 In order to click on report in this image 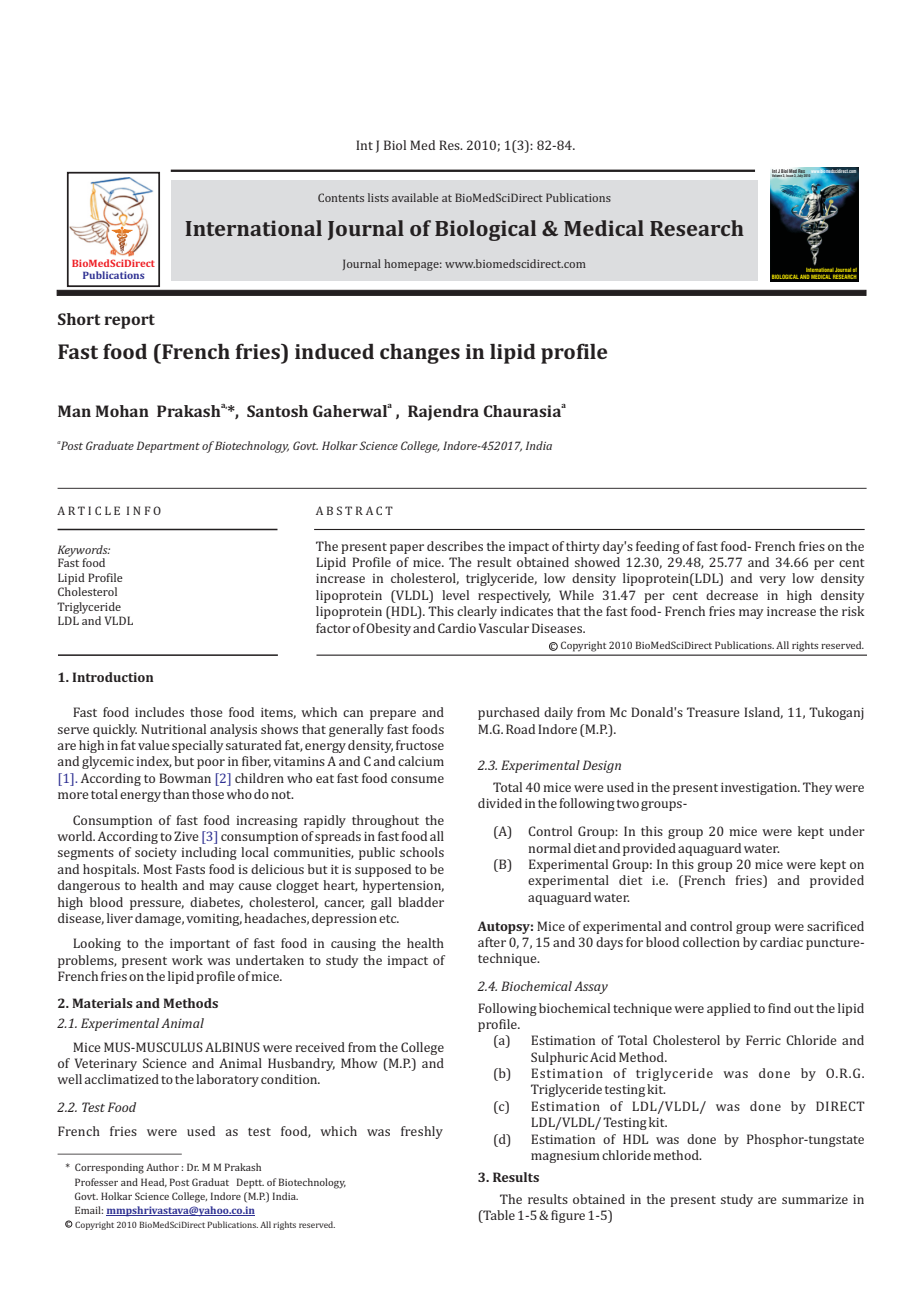, I will do `click(129, 321)`.
